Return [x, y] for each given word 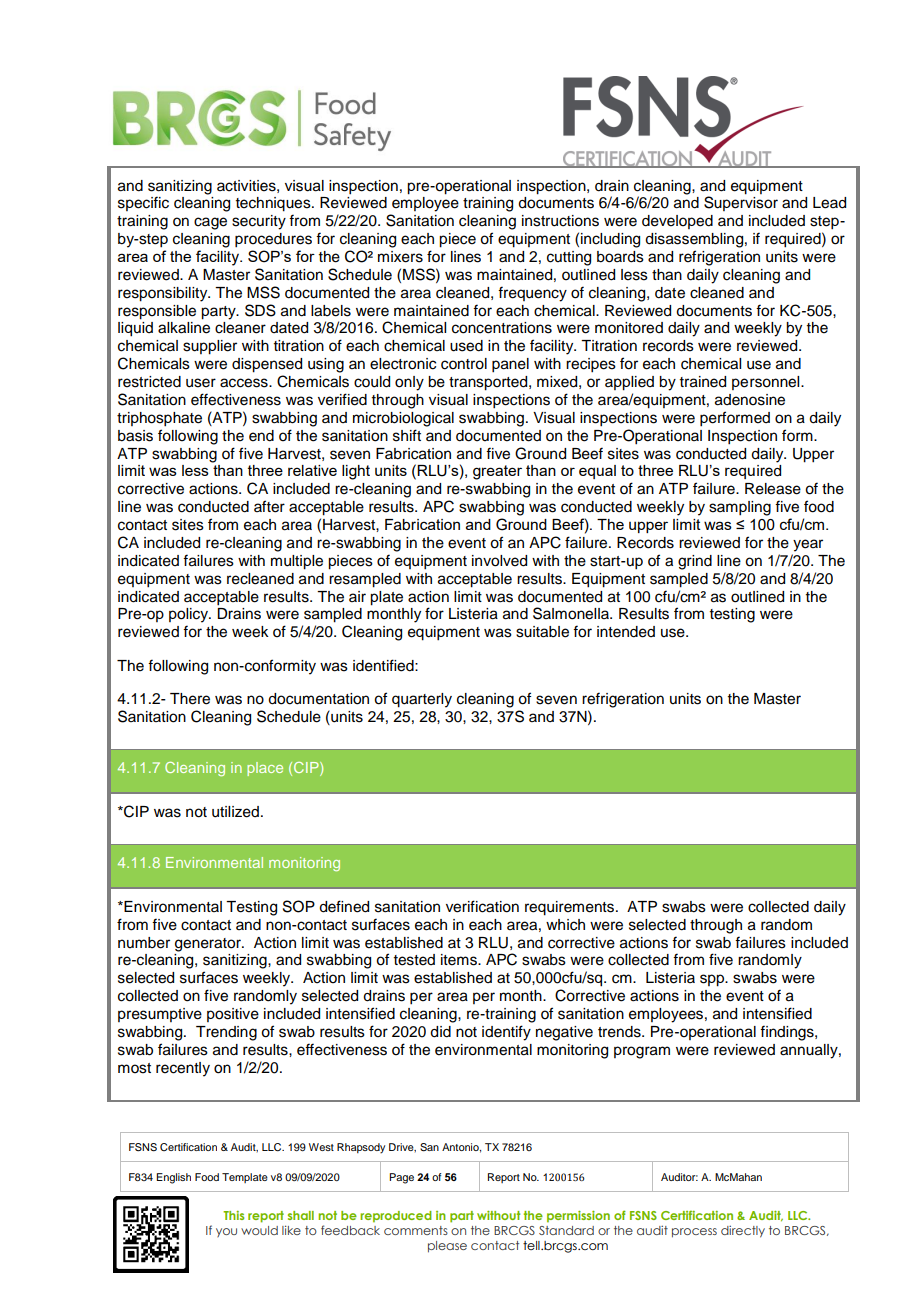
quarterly [422, 700]
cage [210, 223]
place [265, 769]
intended [626, 632]
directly [743, 1231]
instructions [560, 221]
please [447, 1247]
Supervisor [741, 203]
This [233, 1215]
